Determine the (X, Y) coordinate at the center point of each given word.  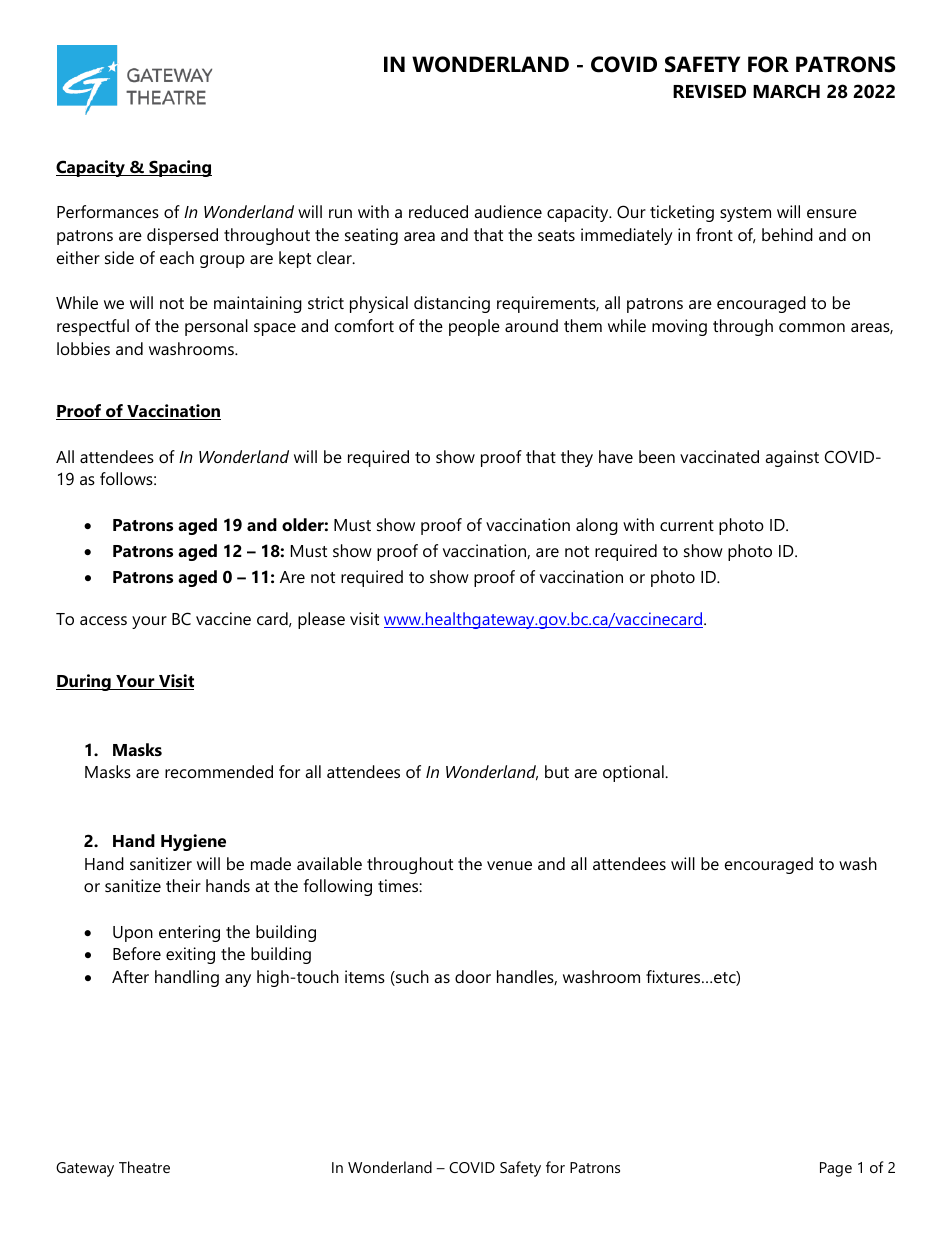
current (687, 525)
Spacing (179, 168)
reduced (438, 211)
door (473, 976)
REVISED (709, 91)
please (321, 620)
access (103, 620)
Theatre (144, 1167)
